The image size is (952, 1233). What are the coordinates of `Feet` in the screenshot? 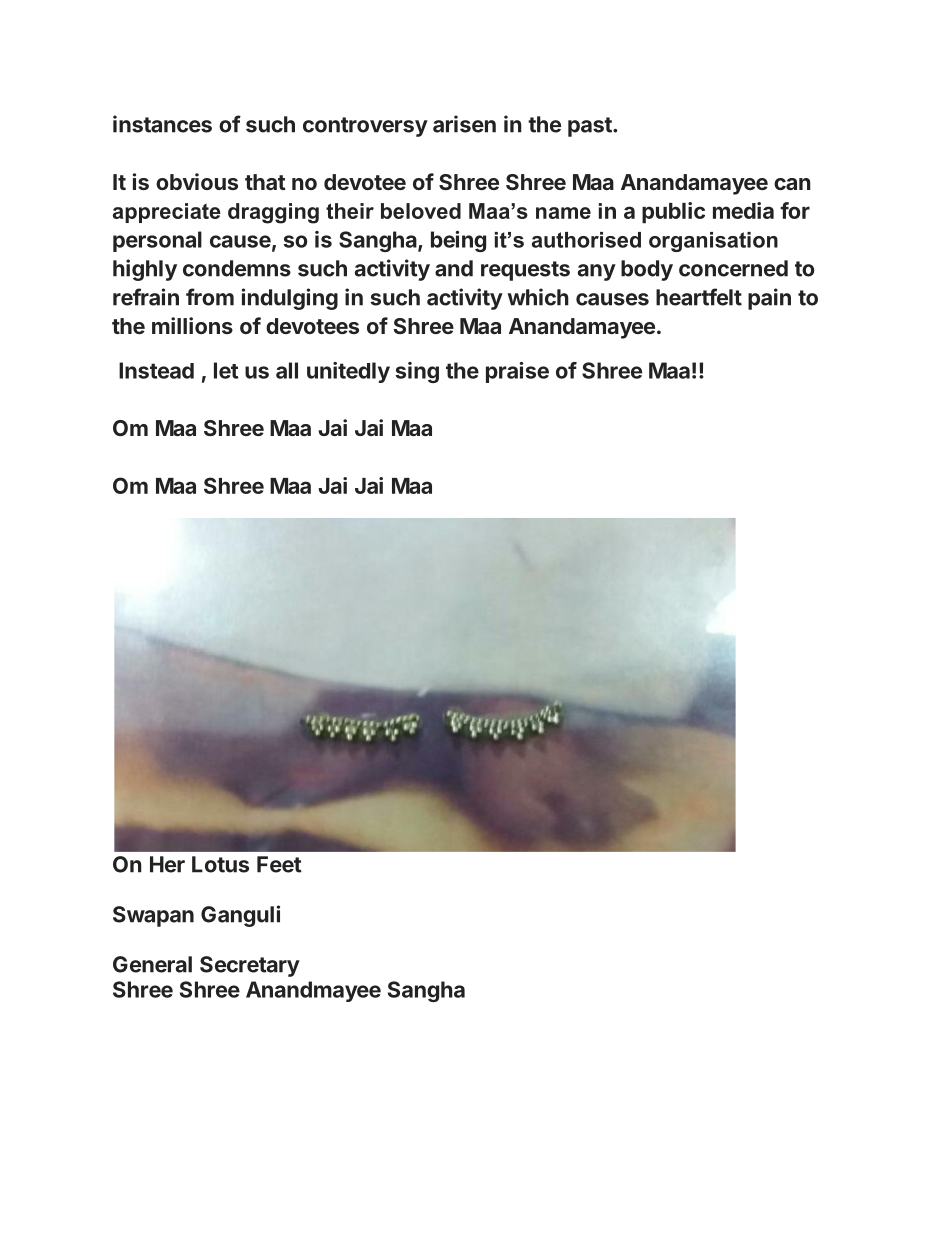 It's located at (279, 864).
